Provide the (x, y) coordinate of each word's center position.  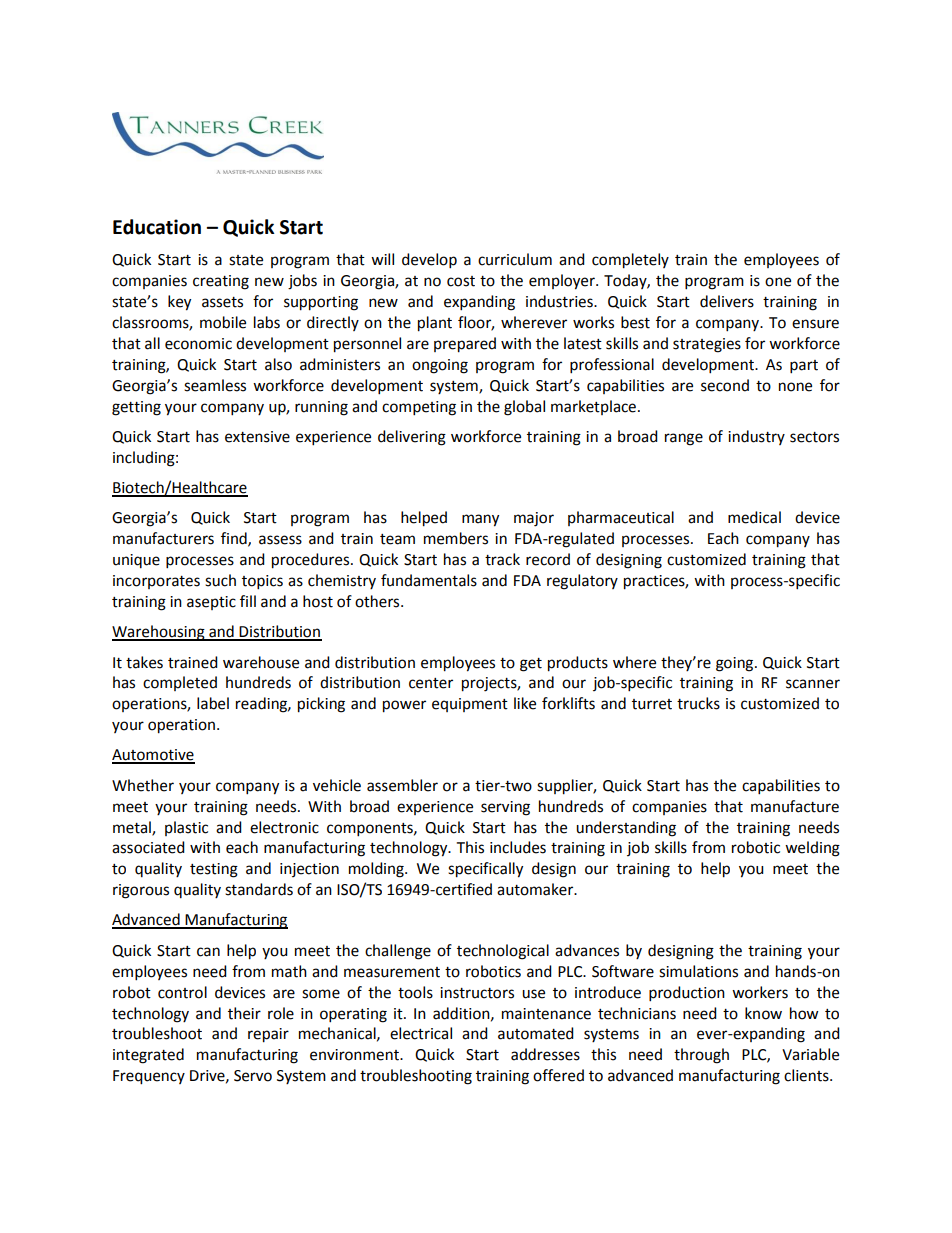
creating (221, 282)
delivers (727, 301)
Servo (253, 1076)
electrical (421, 1033)
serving (505, 808)
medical (754, 517)
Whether (143, 785)
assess (280, 540)
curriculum (515, 259)
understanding (626, 829)
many (480, 520)
